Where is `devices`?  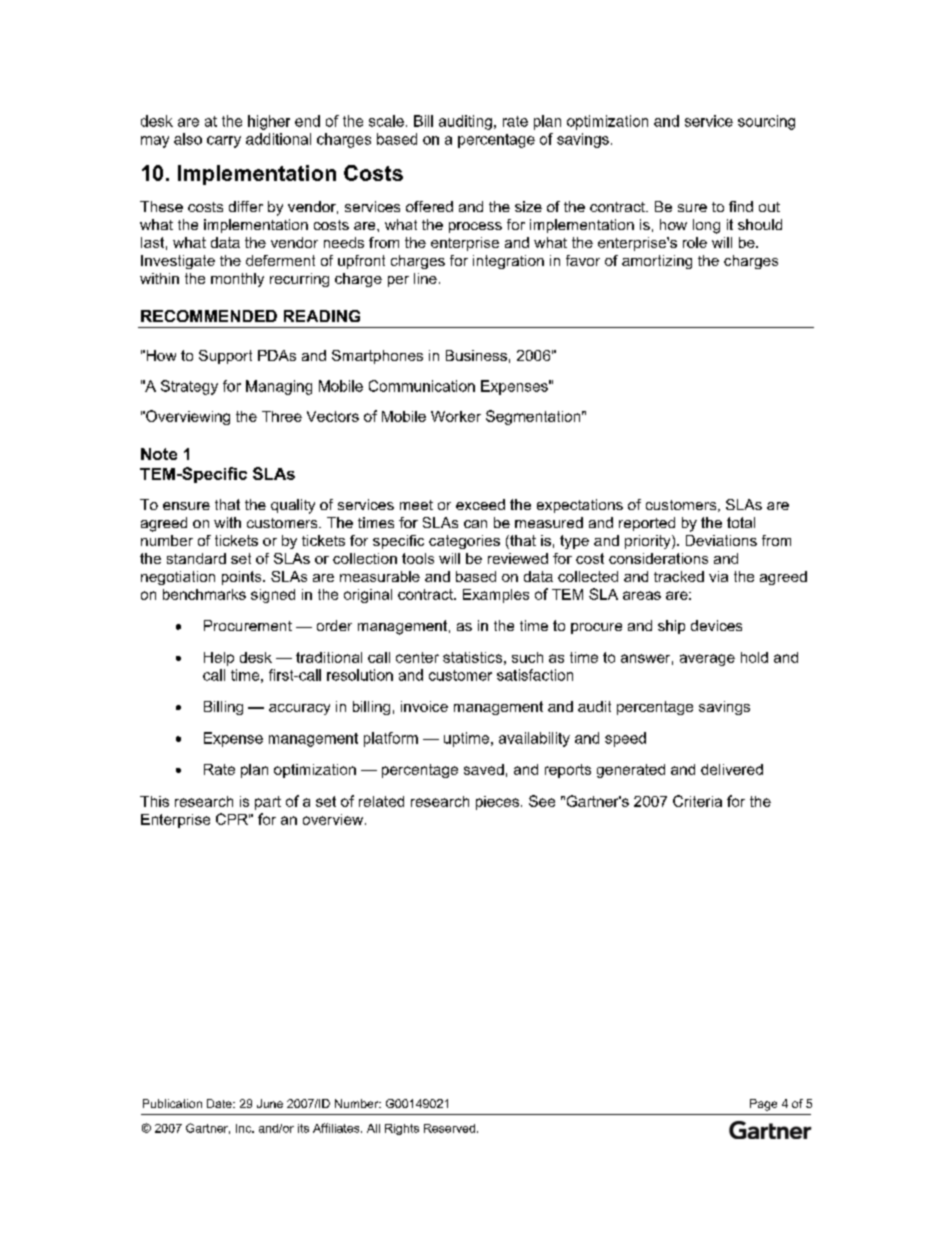 devices is located at coordinates (716, 625).
